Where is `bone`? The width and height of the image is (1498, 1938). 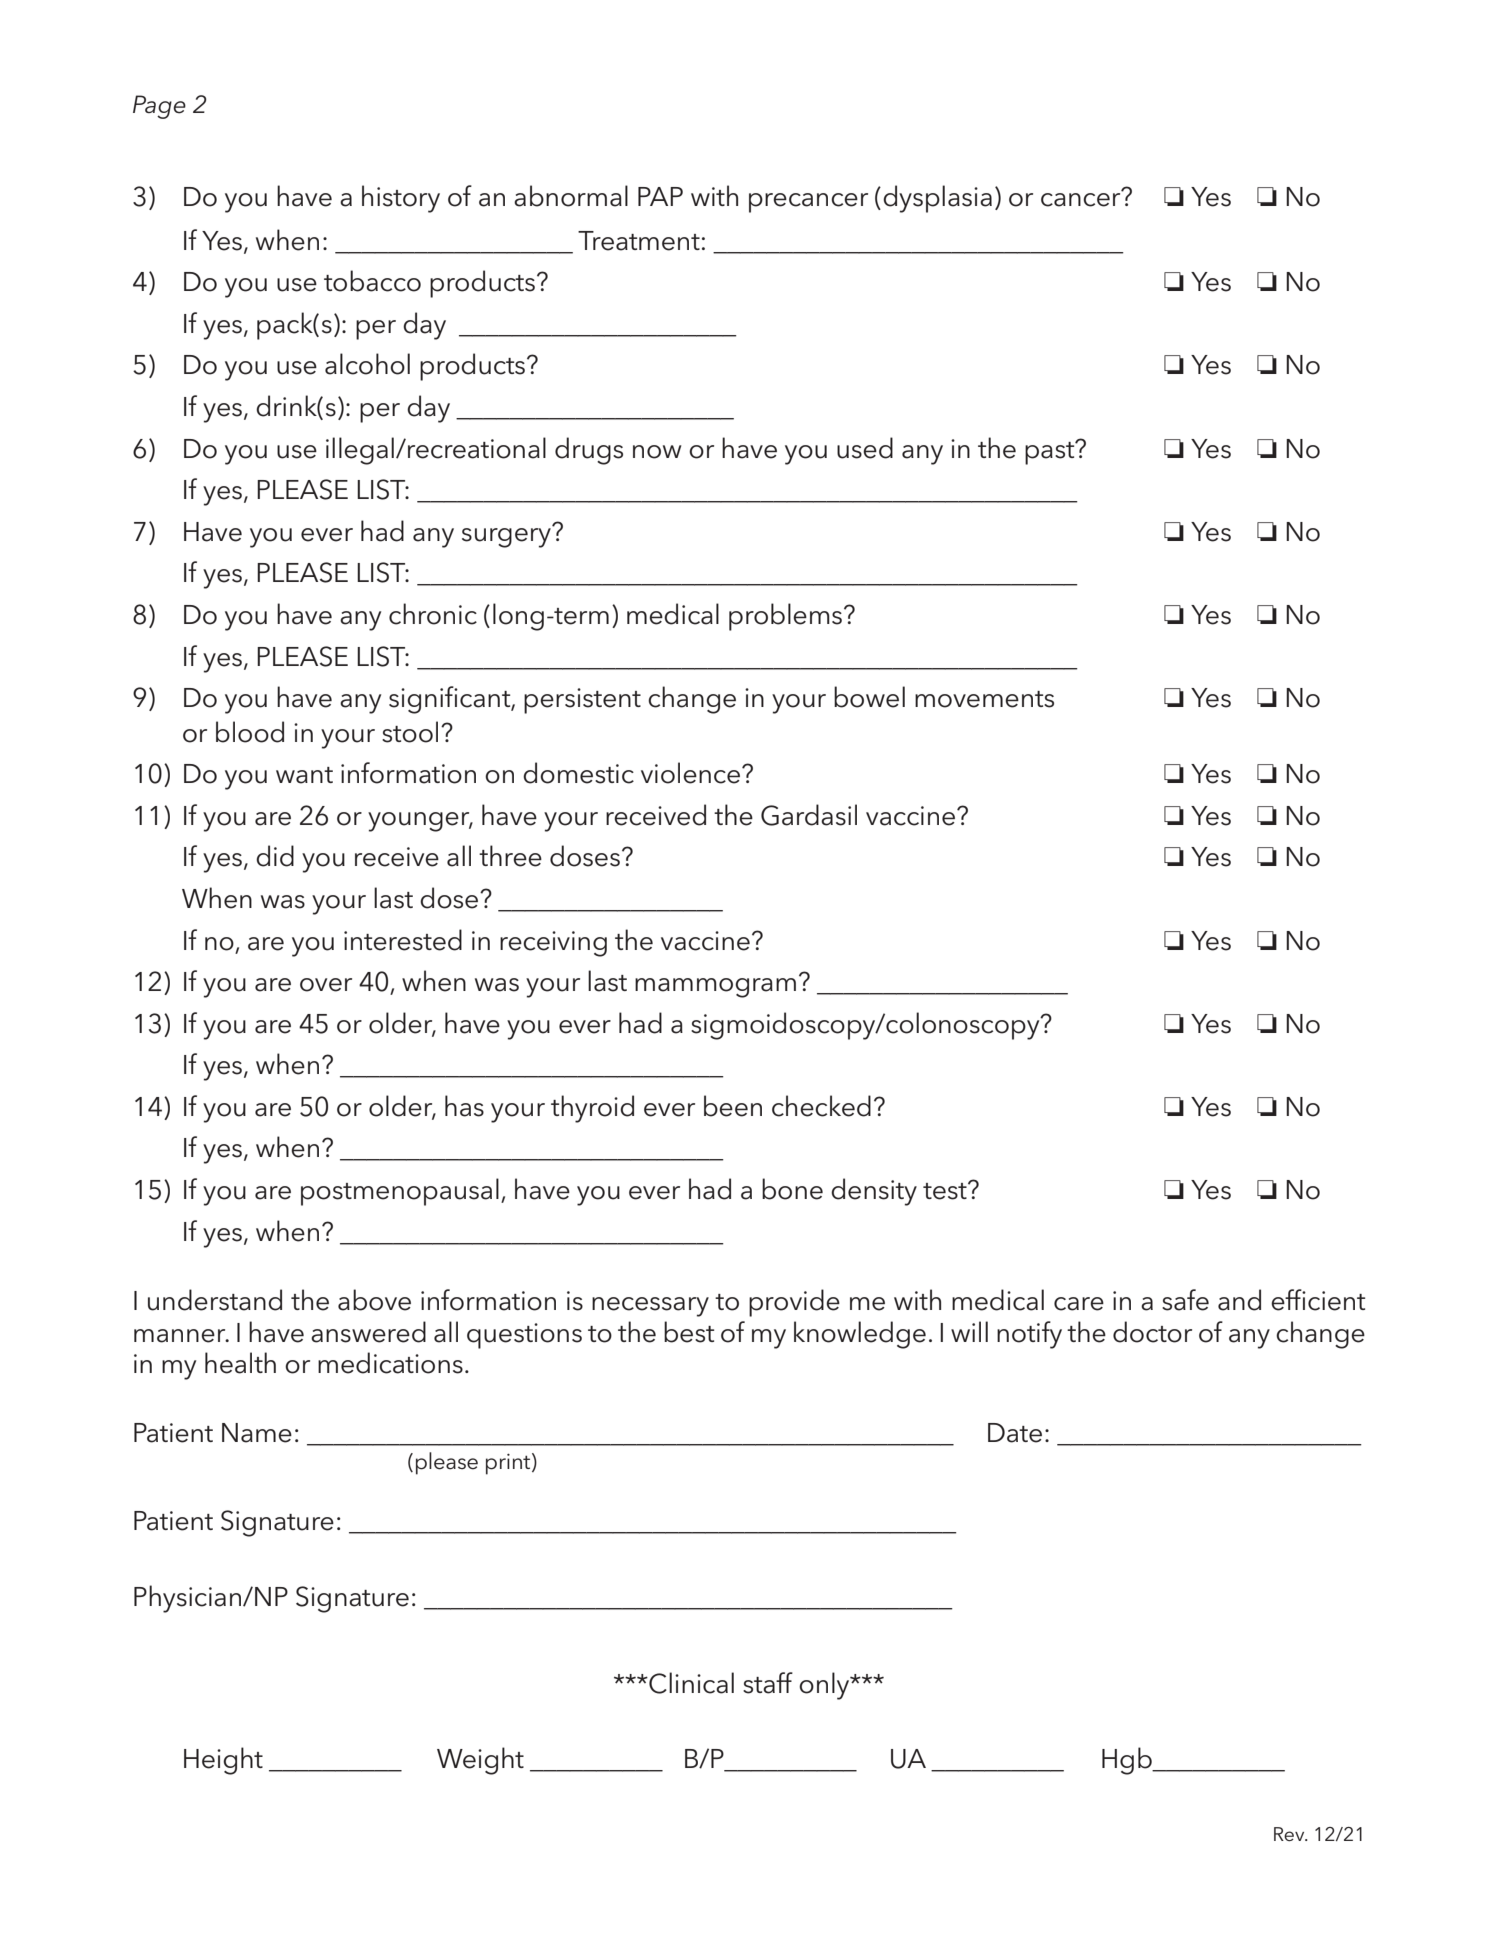
bone is located at coordinates (792, 1189).
